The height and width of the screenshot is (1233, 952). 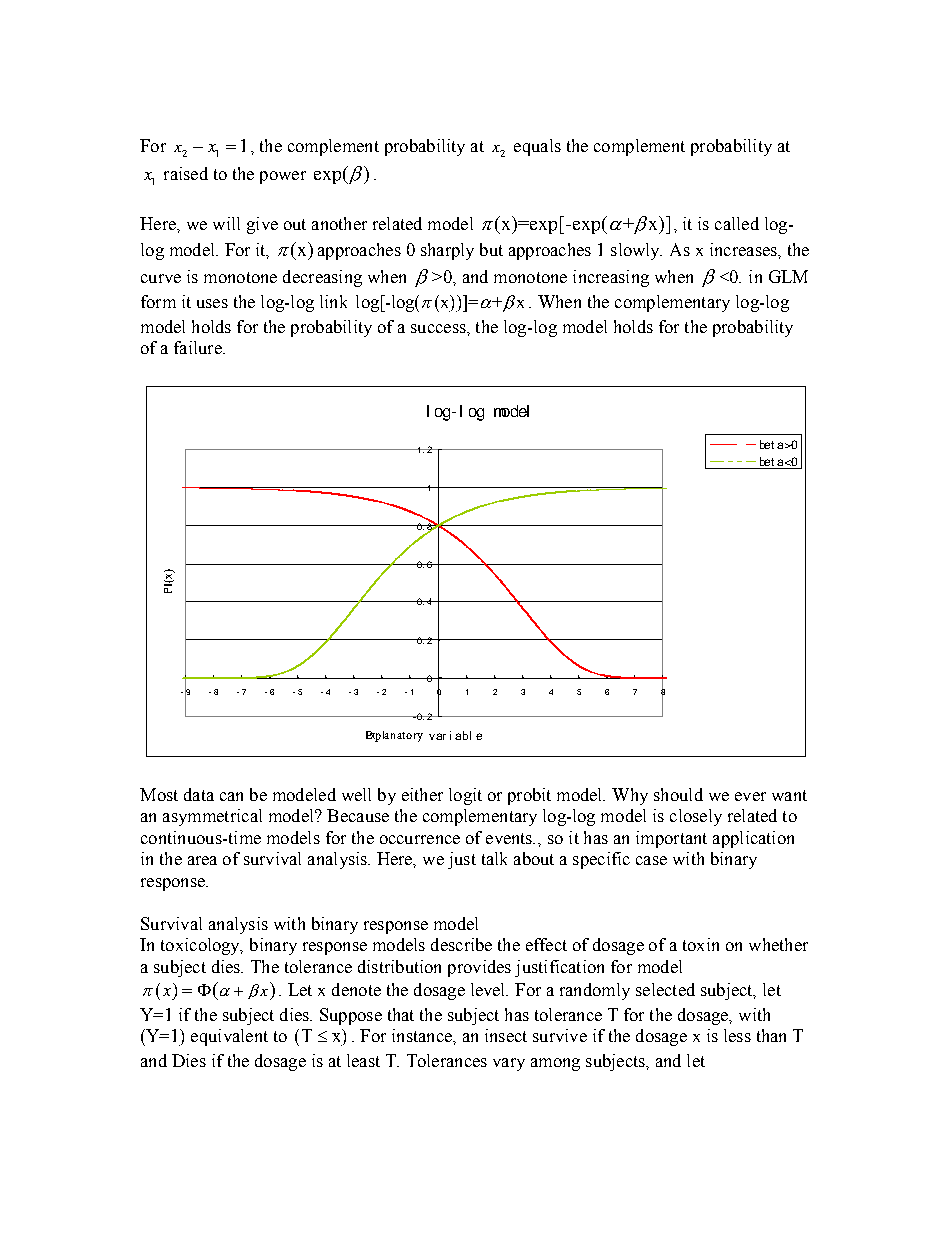 What do you see at coordinates (537, 147) in the screenshot?
I see `equals` at bounding box center [537, 147].
